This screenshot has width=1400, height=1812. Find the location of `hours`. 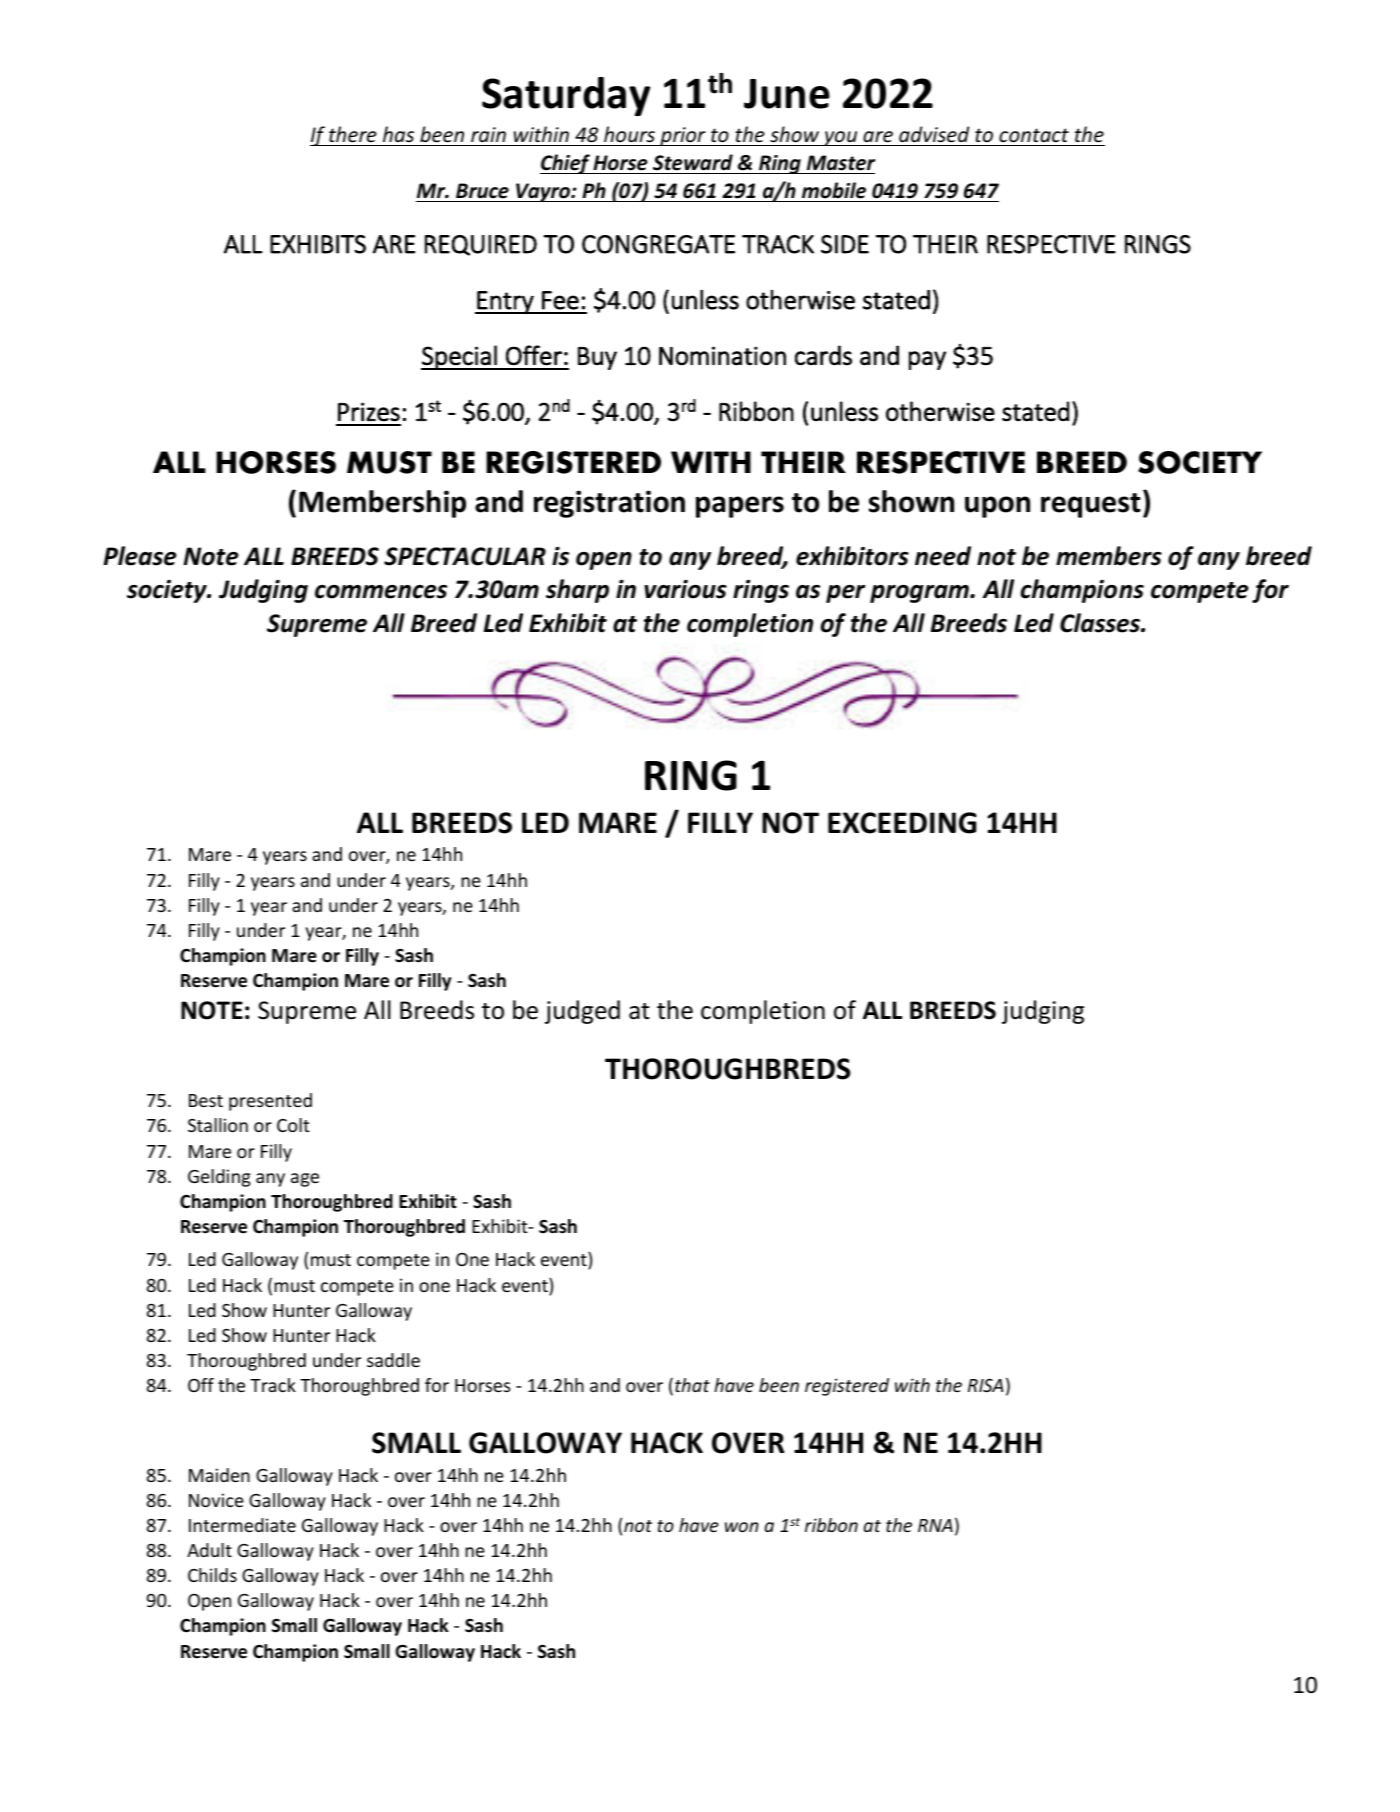

hours is located at coordinates (629, 134).
